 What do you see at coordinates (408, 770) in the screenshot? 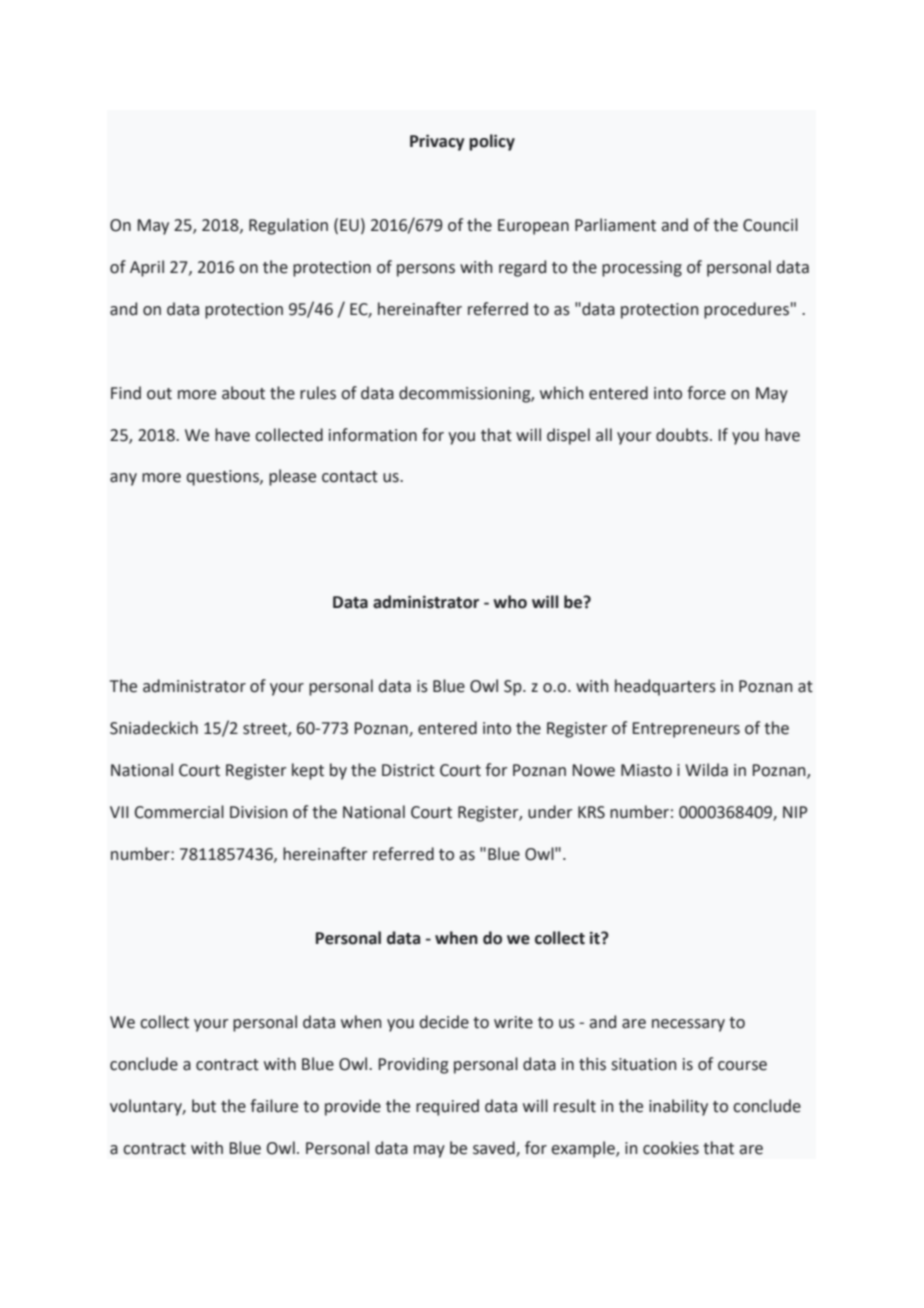
I see `District` at bounding box center [408, 770].
